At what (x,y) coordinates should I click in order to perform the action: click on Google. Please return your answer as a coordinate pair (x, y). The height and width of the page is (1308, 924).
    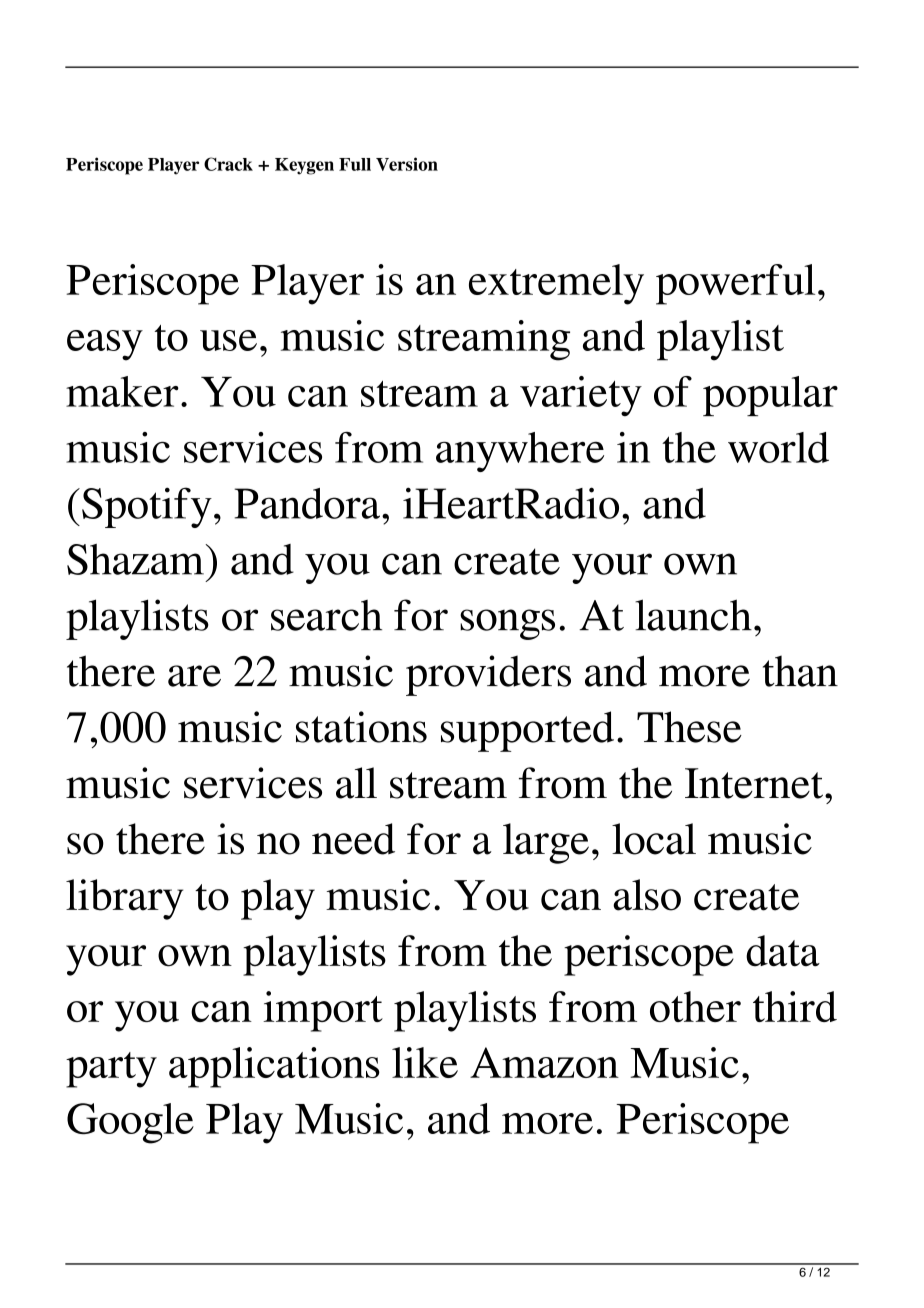
    Looking at the image, I should click on (130, 1123).
